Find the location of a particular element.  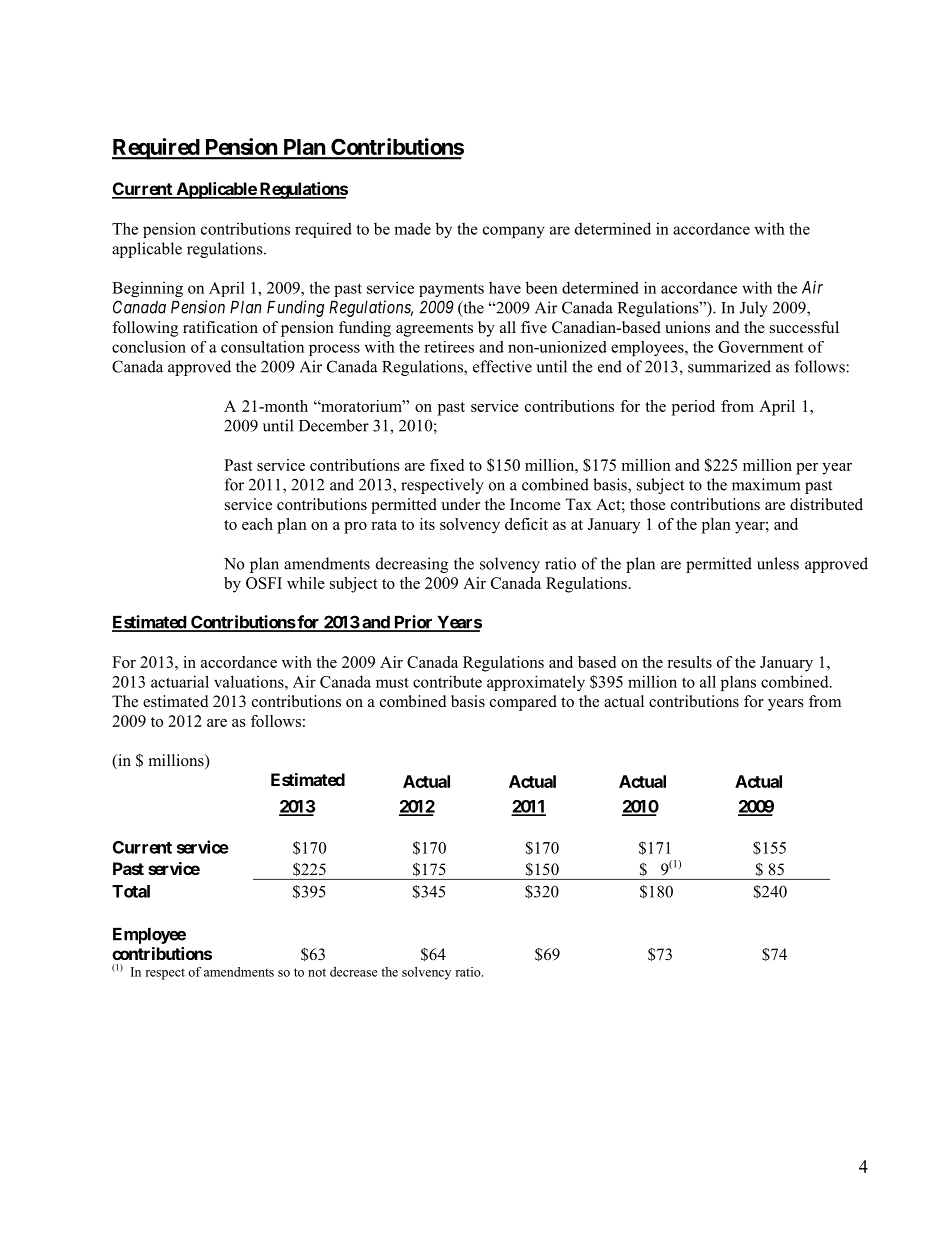

not is located at coordinates (317, 972).
